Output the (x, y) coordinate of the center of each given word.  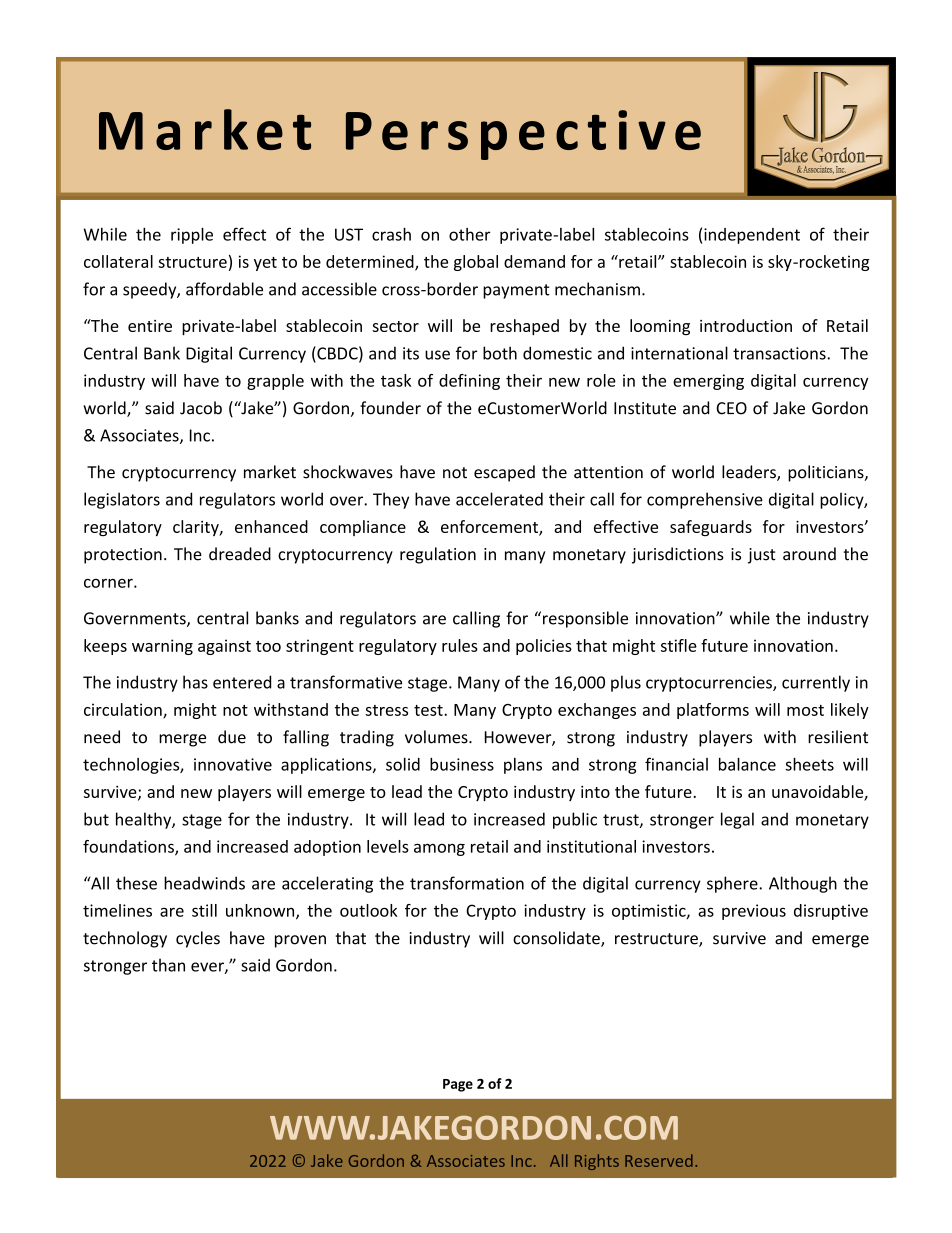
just (762, 556)
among (439, 849)
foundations (129, 847)
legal (737, 820)
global (476, 263)
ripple (192, 236)
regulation (438, 555)
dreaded (240, 554)
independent (752, 236)
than (168, 965)
